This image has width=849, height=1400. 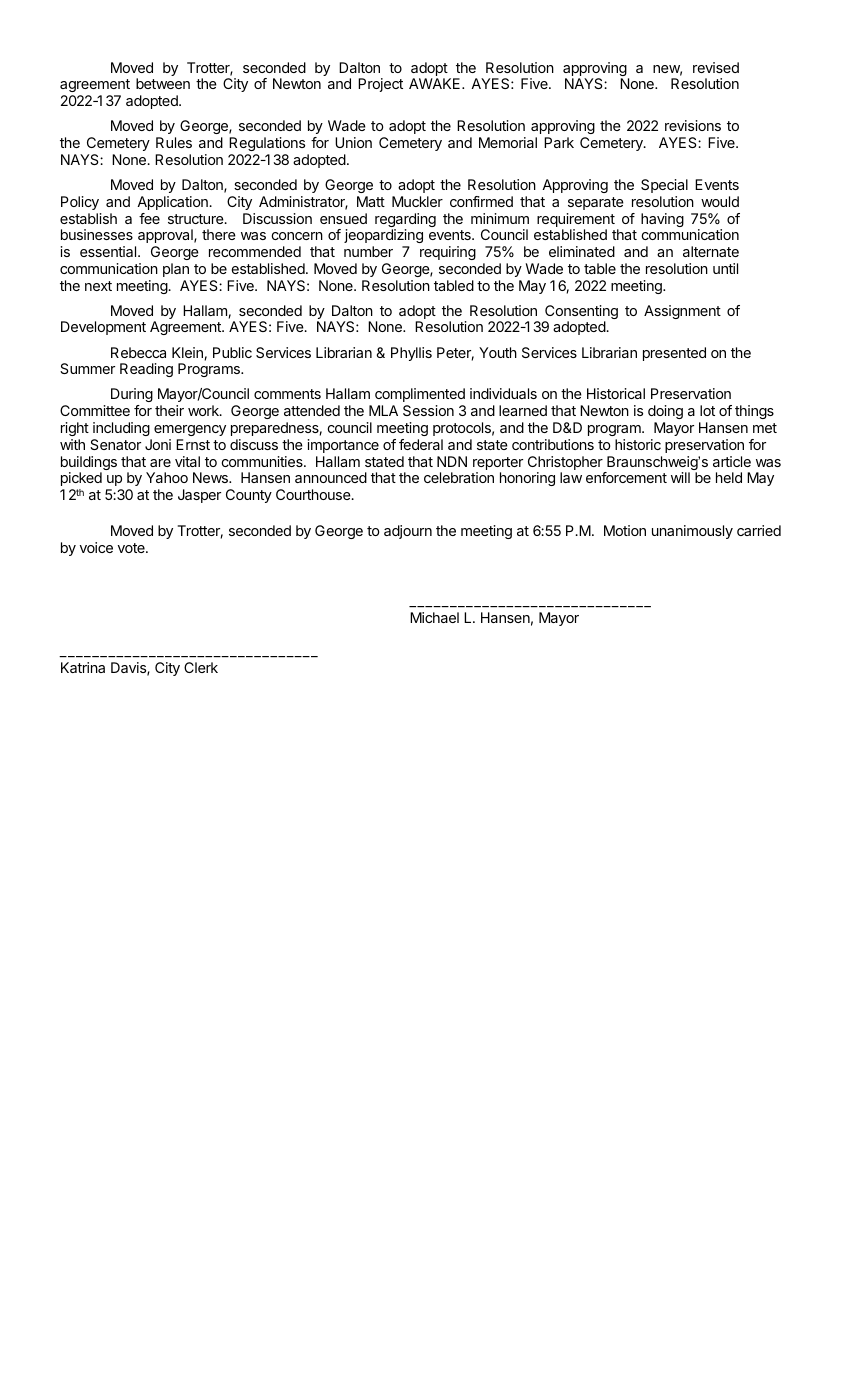 What do you see at coordinates (716, 67) in the image?
I see `revised` at bounding box center [716, 67].
